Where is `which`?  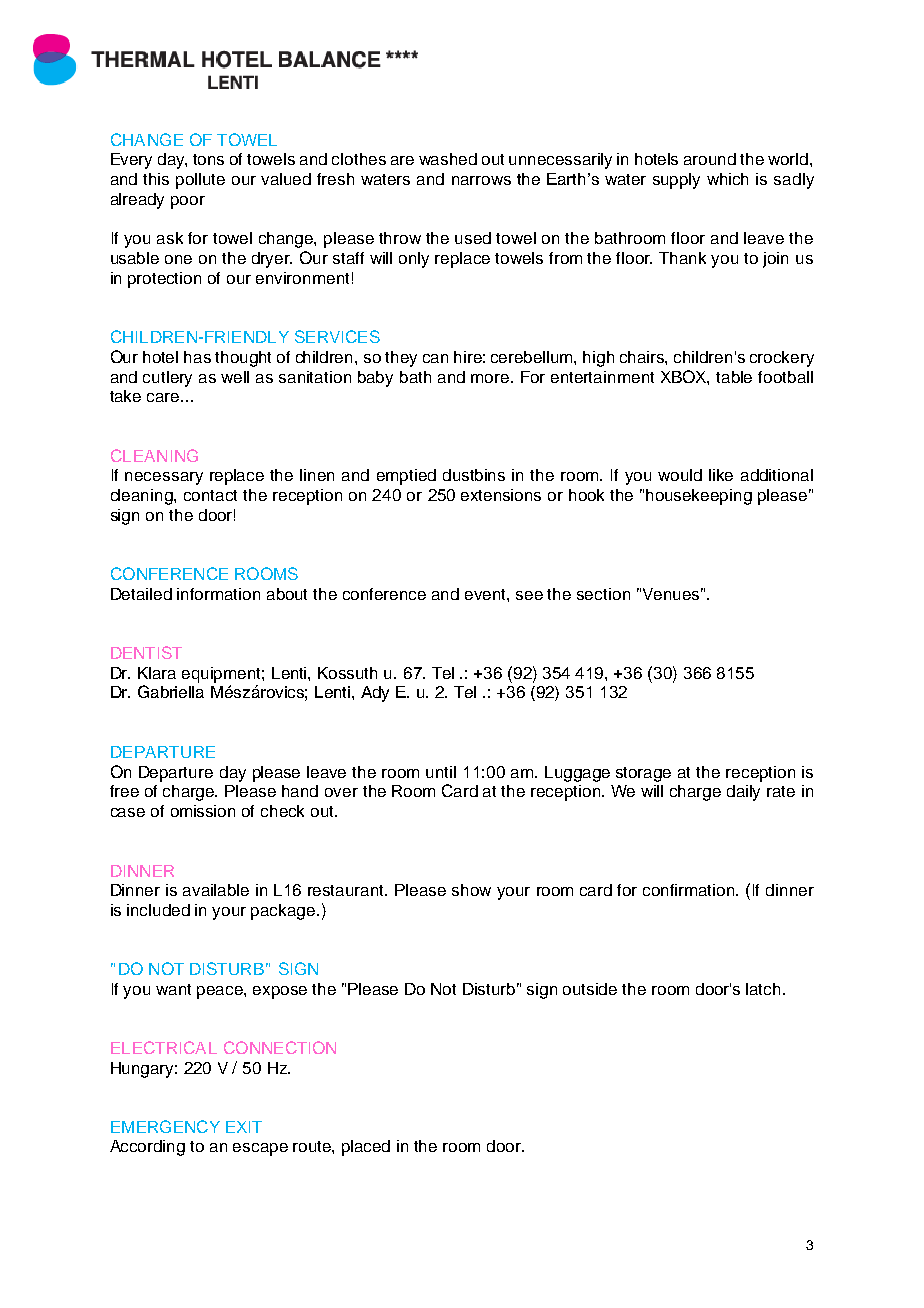 which is located at coordinates (727, 179).
